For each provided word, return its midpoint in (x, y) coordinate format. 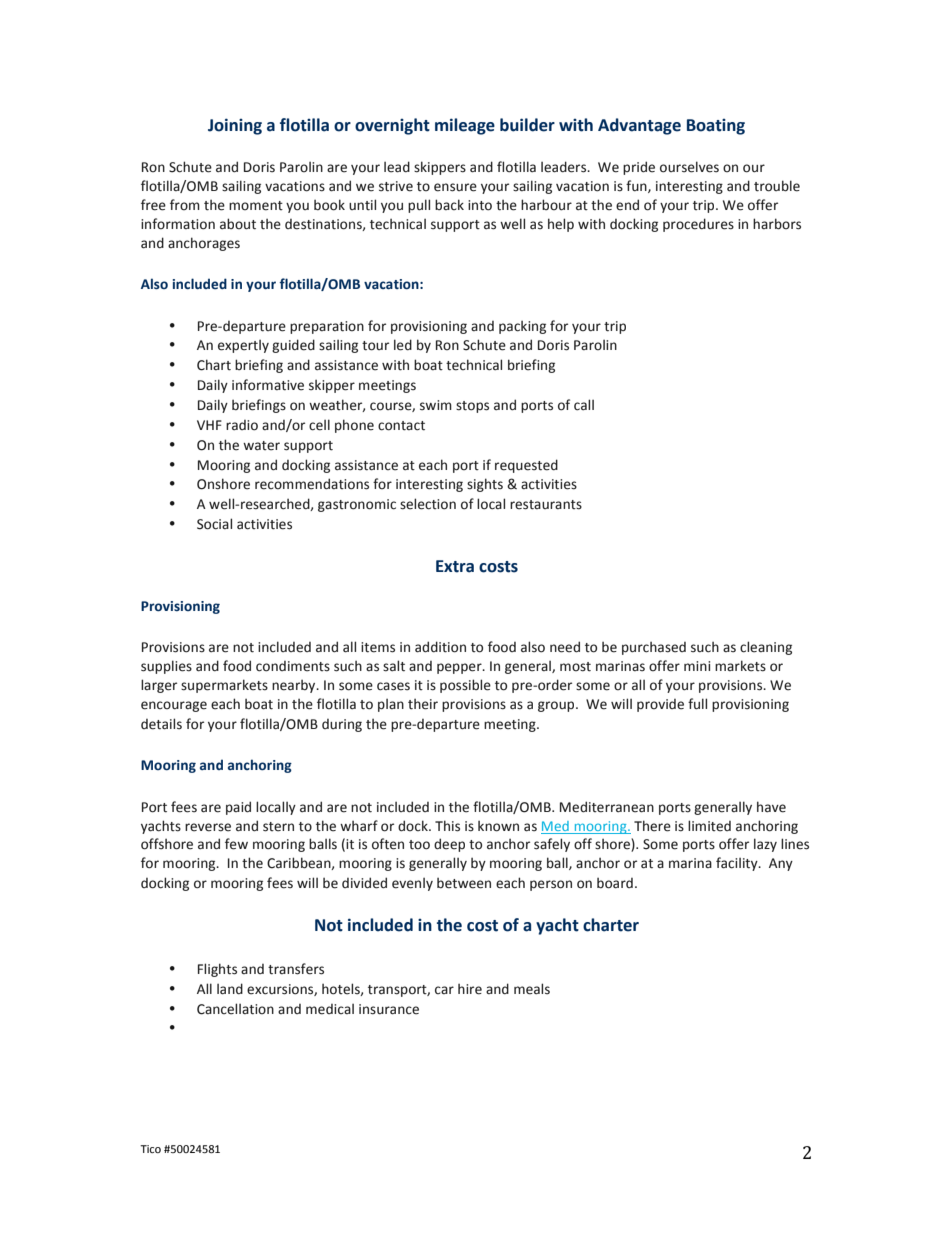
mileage (465, 126)
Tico (150, 1149)
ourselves (689, 167)
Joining (235, 126)
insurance (389, 1009)
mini (697, 666)
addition (440, 647)
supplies (166, 667)
